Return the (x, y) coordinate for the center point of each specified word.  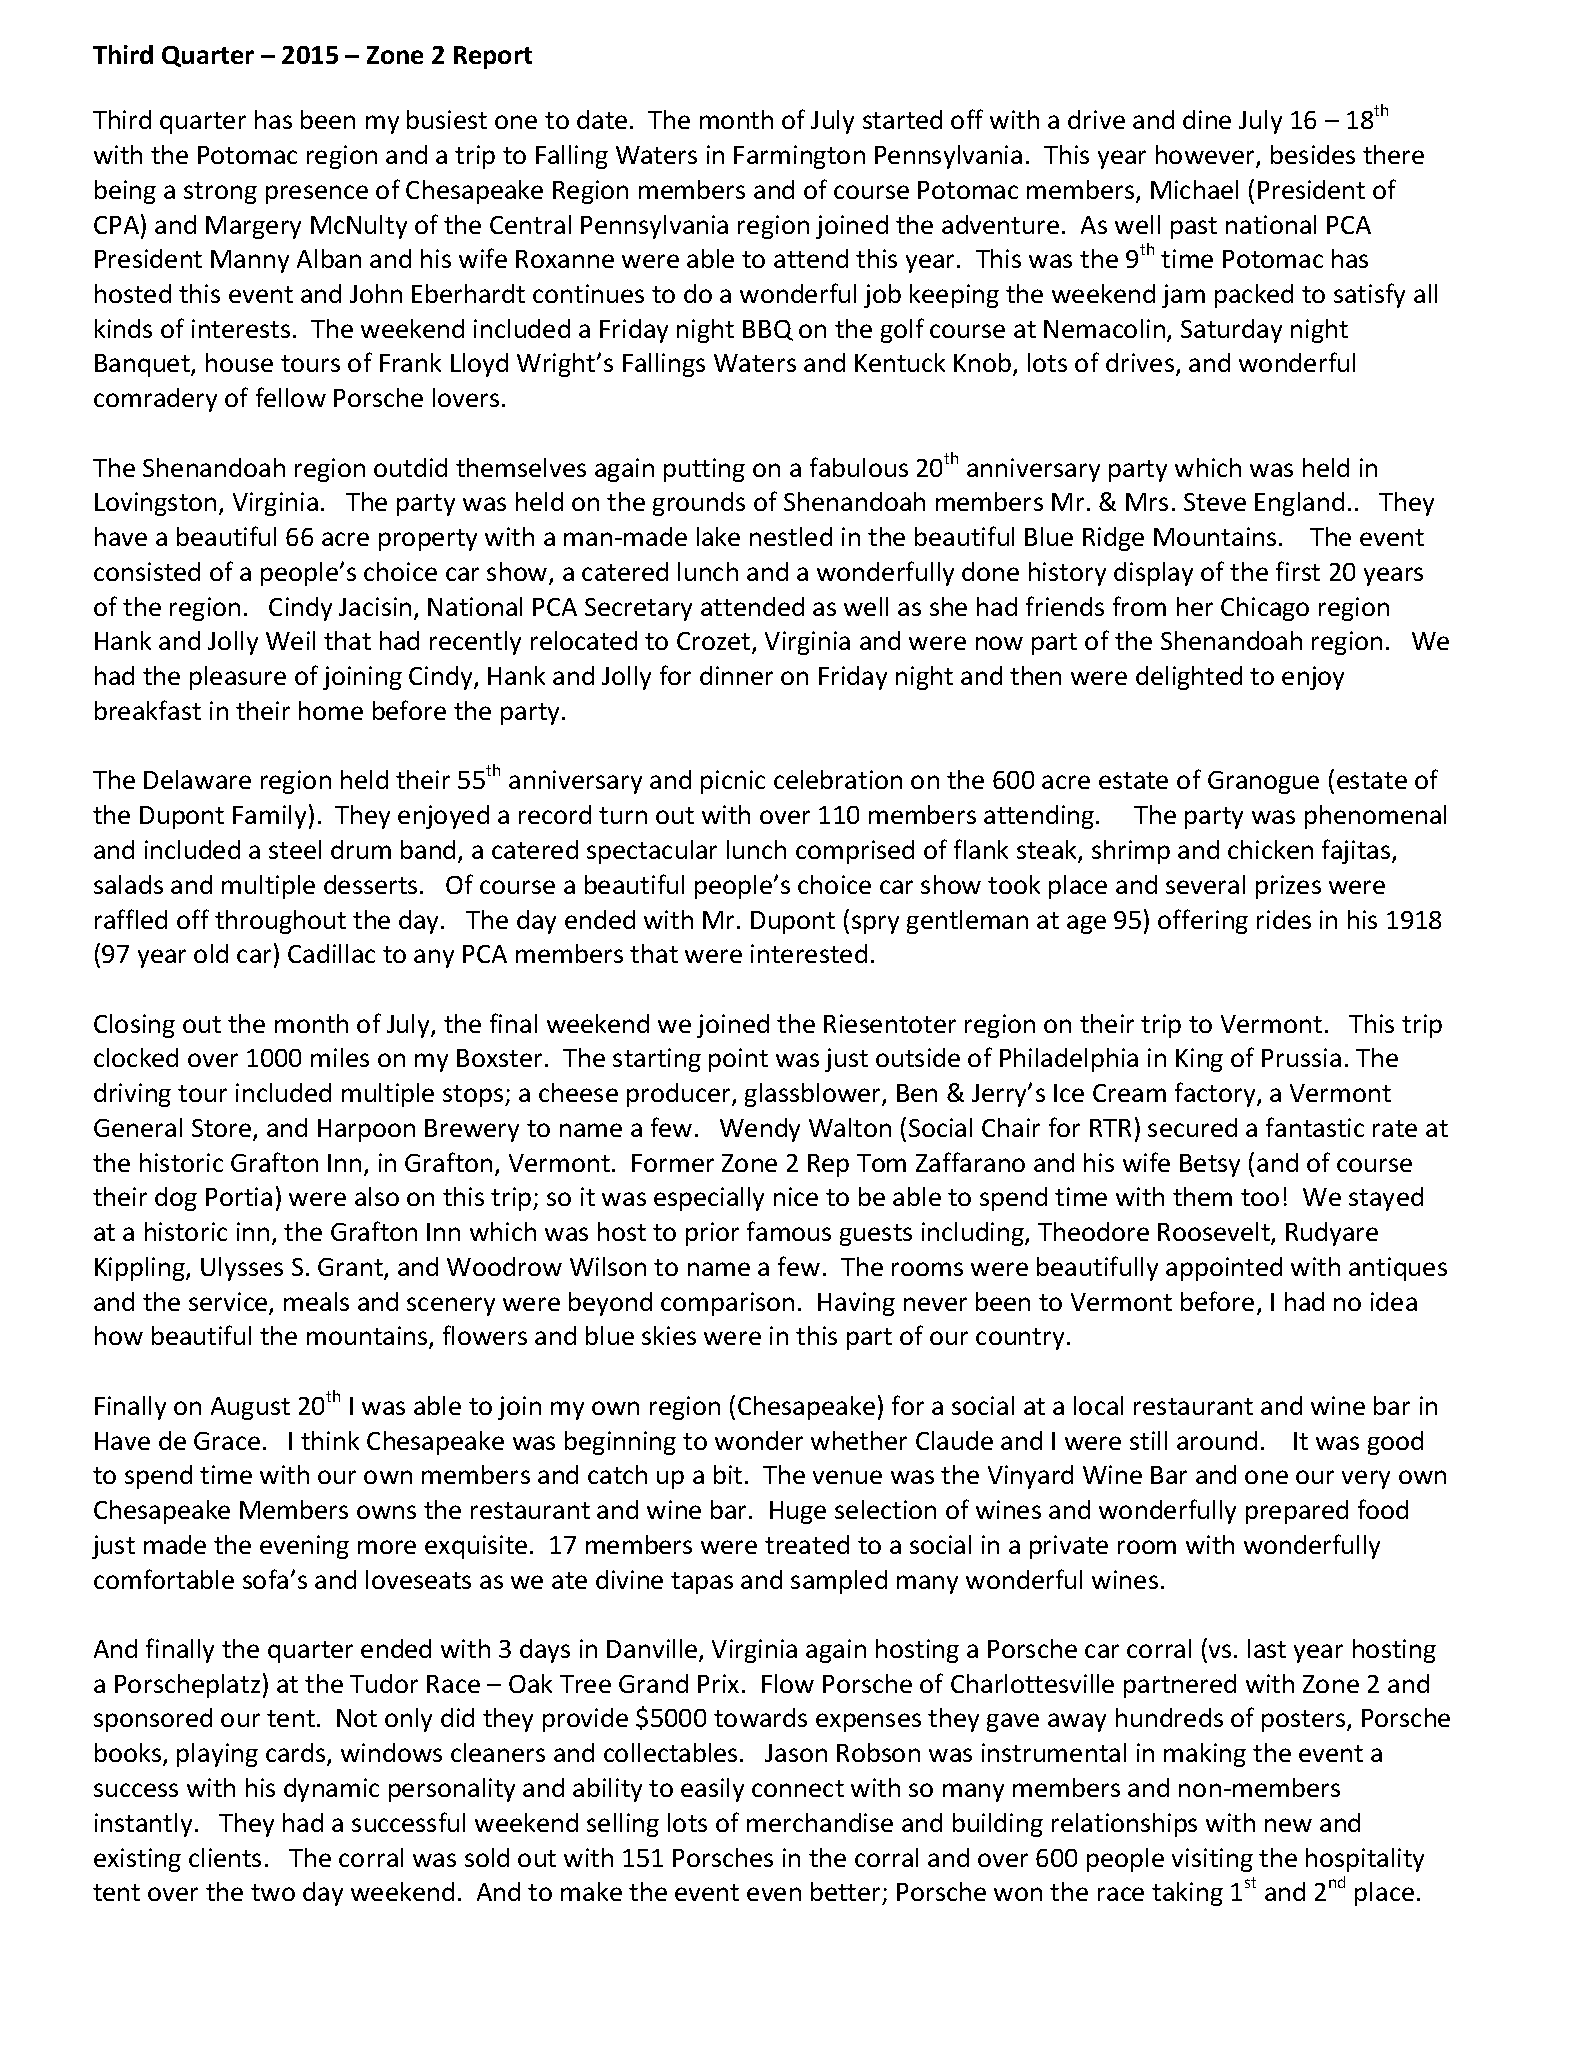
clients (225, 1857)
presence (317, 194)
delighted (1189, 678)
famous (789, 1231)
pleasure (238, 678)
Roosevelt (1215, 1233)
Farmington (799, 157)
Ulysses (242, 1269)
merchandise (820, 1822)
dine (1207, 119)
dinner (736, 675)
